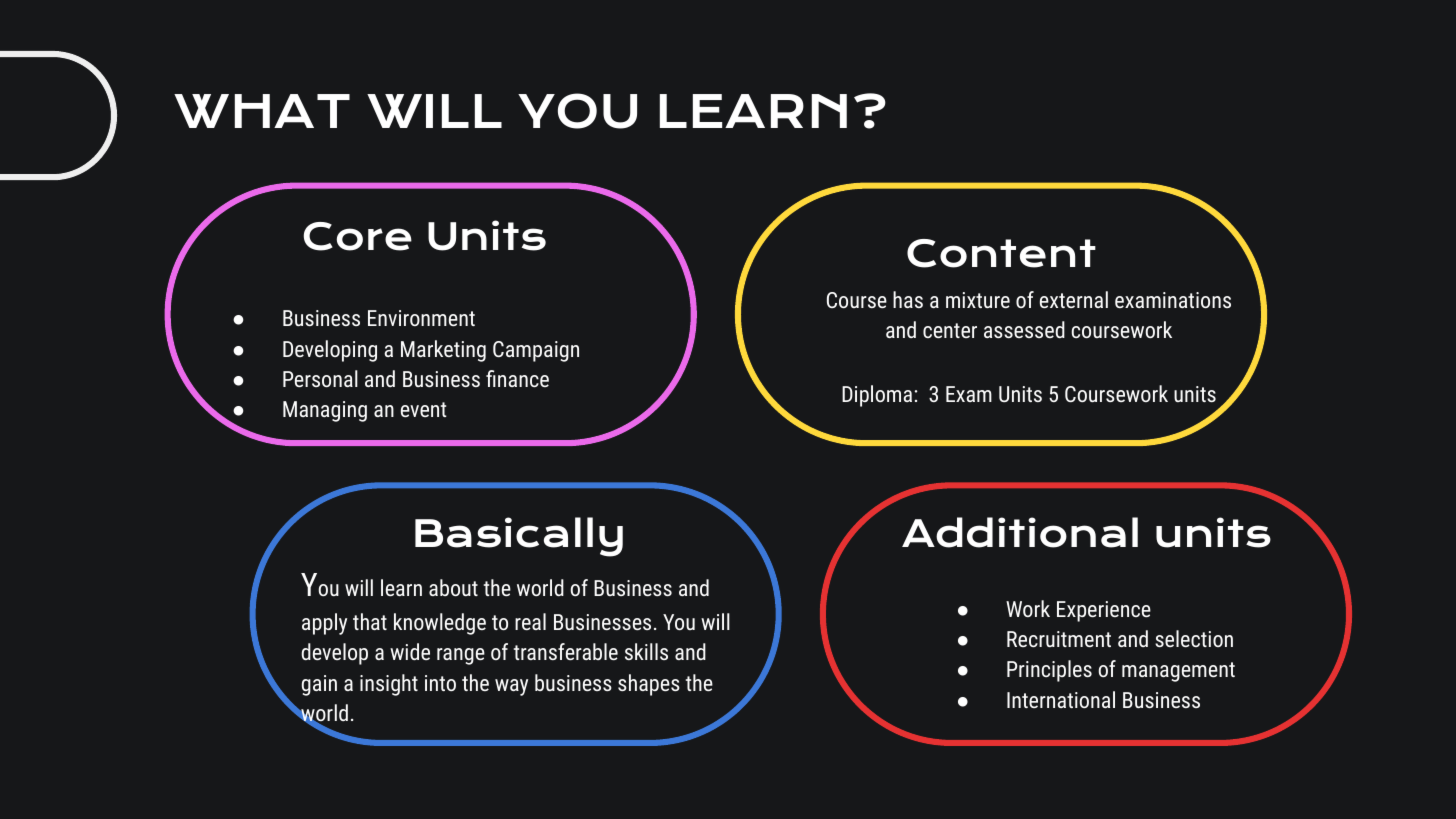 The width and height of the screenshot is (1456, 819). Describe the element at coordinates (1024, 329) in the screenshot. I see `assessed` at that location.
